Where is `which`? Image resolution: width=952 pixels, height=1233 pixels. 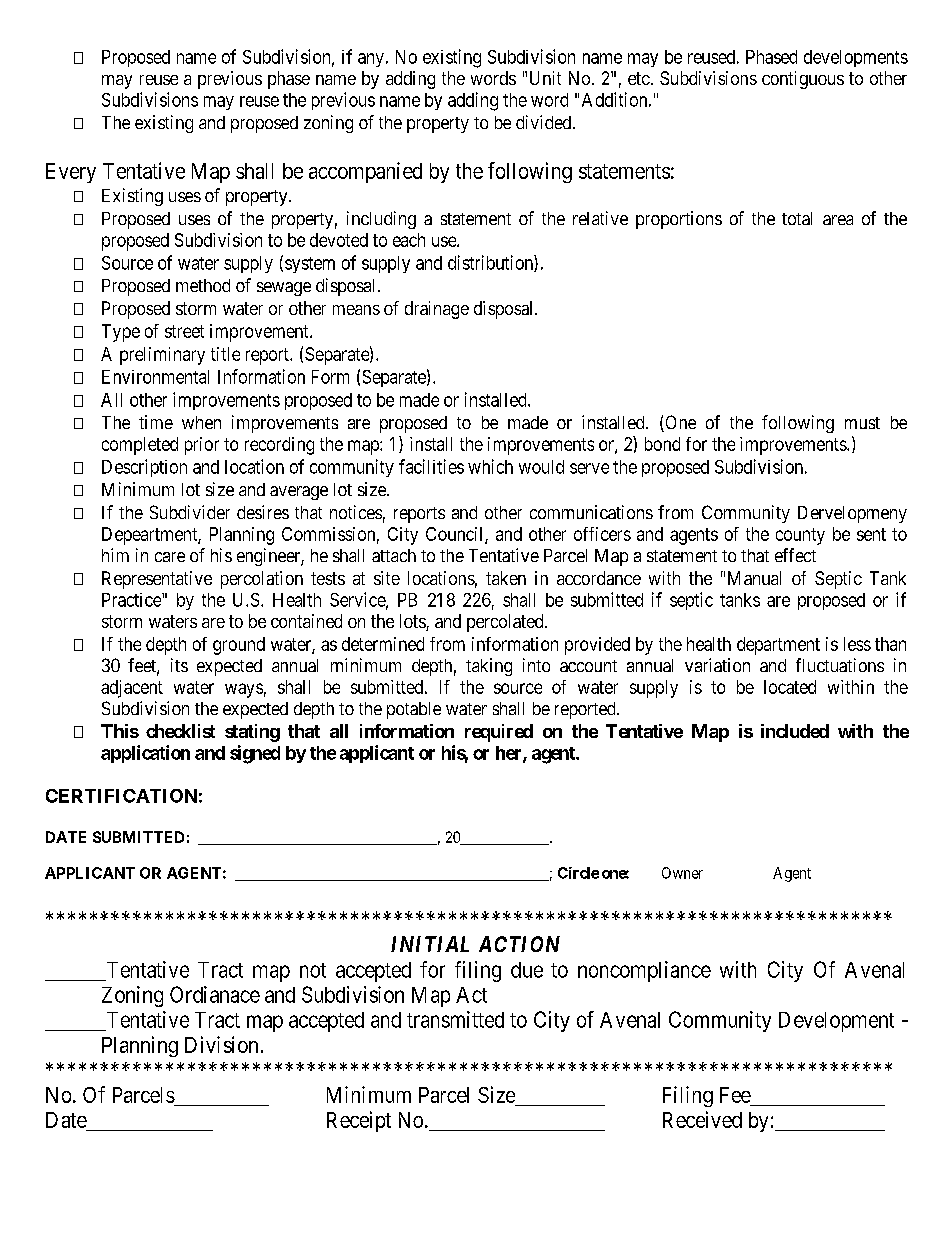 which is located at coordinates (490, 466).
